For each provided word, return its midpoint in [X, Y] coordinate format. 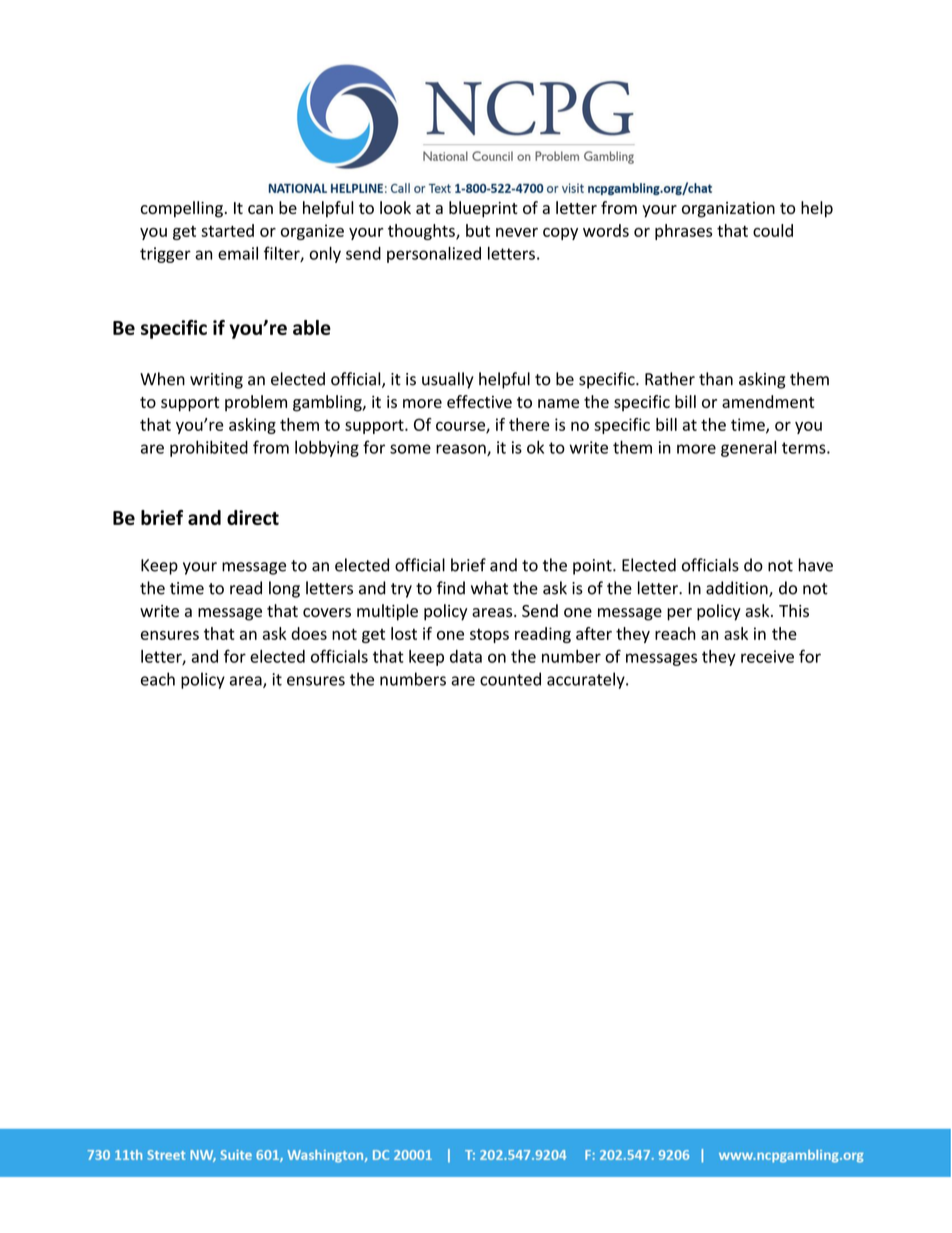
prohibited [209, 448]
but [478, 230]
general [748, 448]
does [309, 633]
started [227, 230]
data [466, 656]
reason [462, 450]
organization [728, 210]
